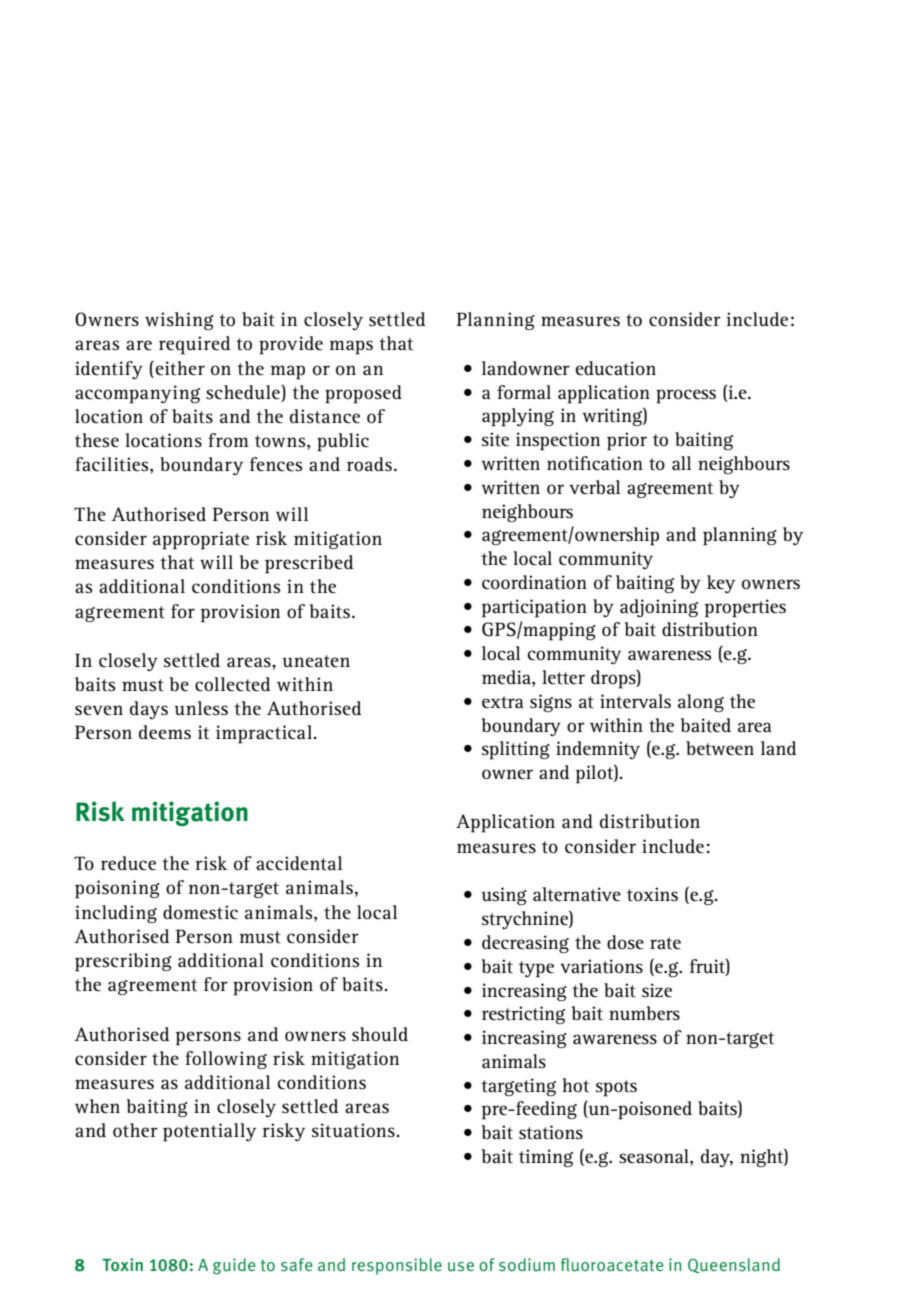 The width and height of the screenshot is (924, 1311). What do you see at coordinates (516, 750) in the screenshot?
I see `splitting` at bounding box center [516, 750].
